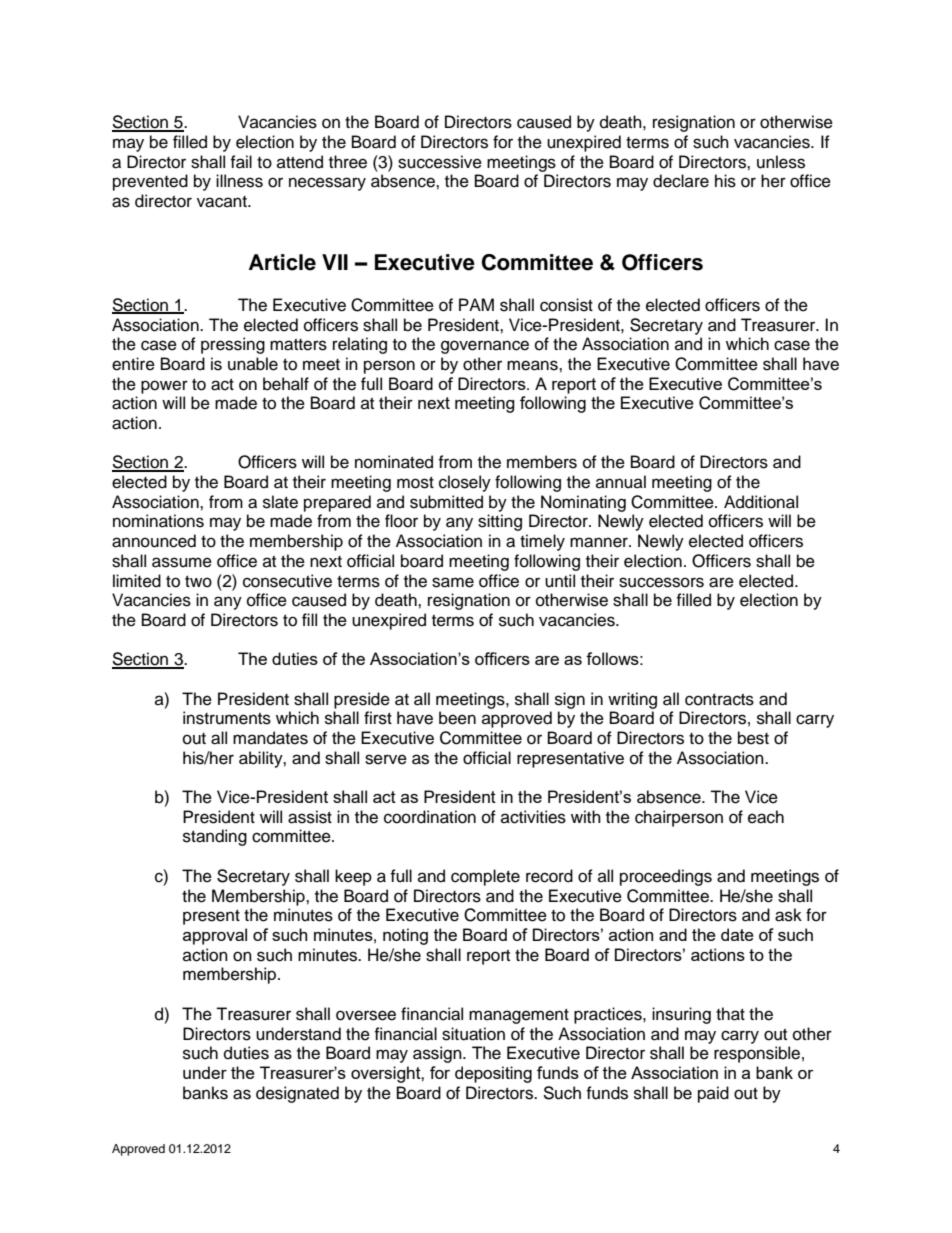  Describe the element at coordinates (713, 1094) in the screenshot. I see `paid` at that location.
